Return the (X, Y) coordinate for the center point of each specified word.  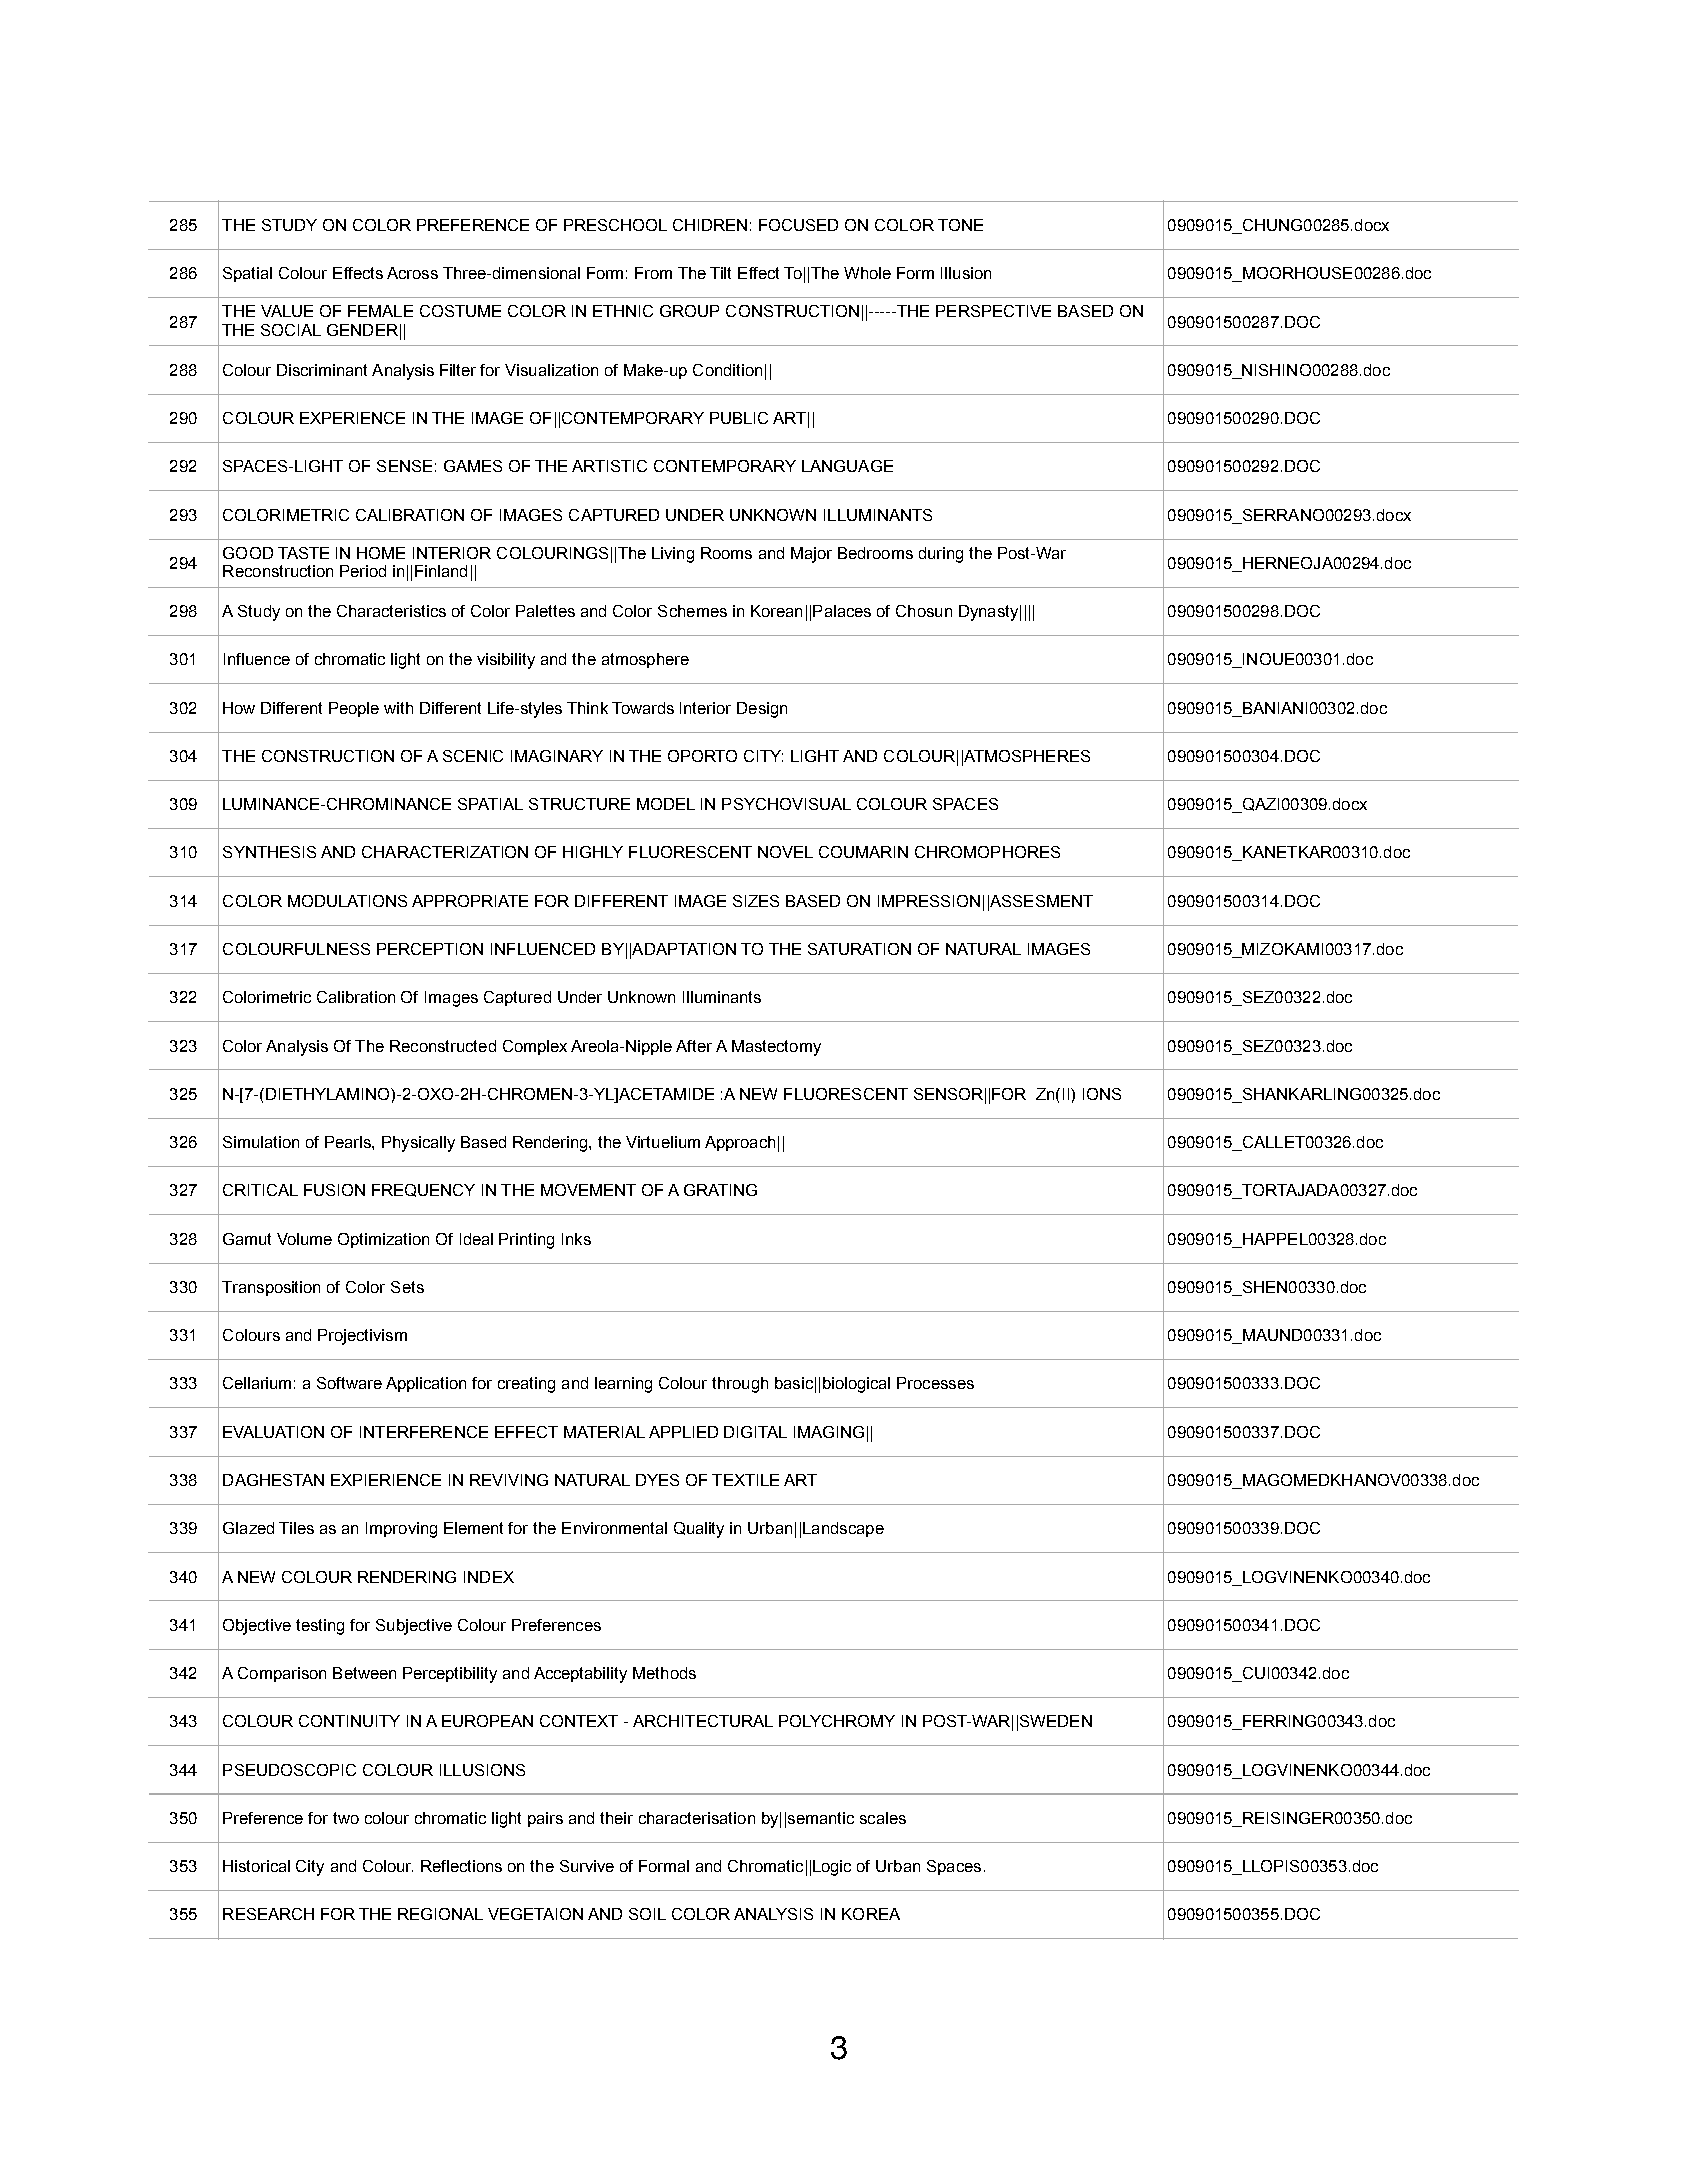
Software (349, 1383)
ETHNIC (623, 311)
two (346, 1818)
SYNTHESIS (269, 852)
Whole (867, 273)
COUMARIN (863, 852)
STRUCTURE (579, 804)
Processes (935, 1383)
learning (623, 1385)
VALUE (287, 311)
